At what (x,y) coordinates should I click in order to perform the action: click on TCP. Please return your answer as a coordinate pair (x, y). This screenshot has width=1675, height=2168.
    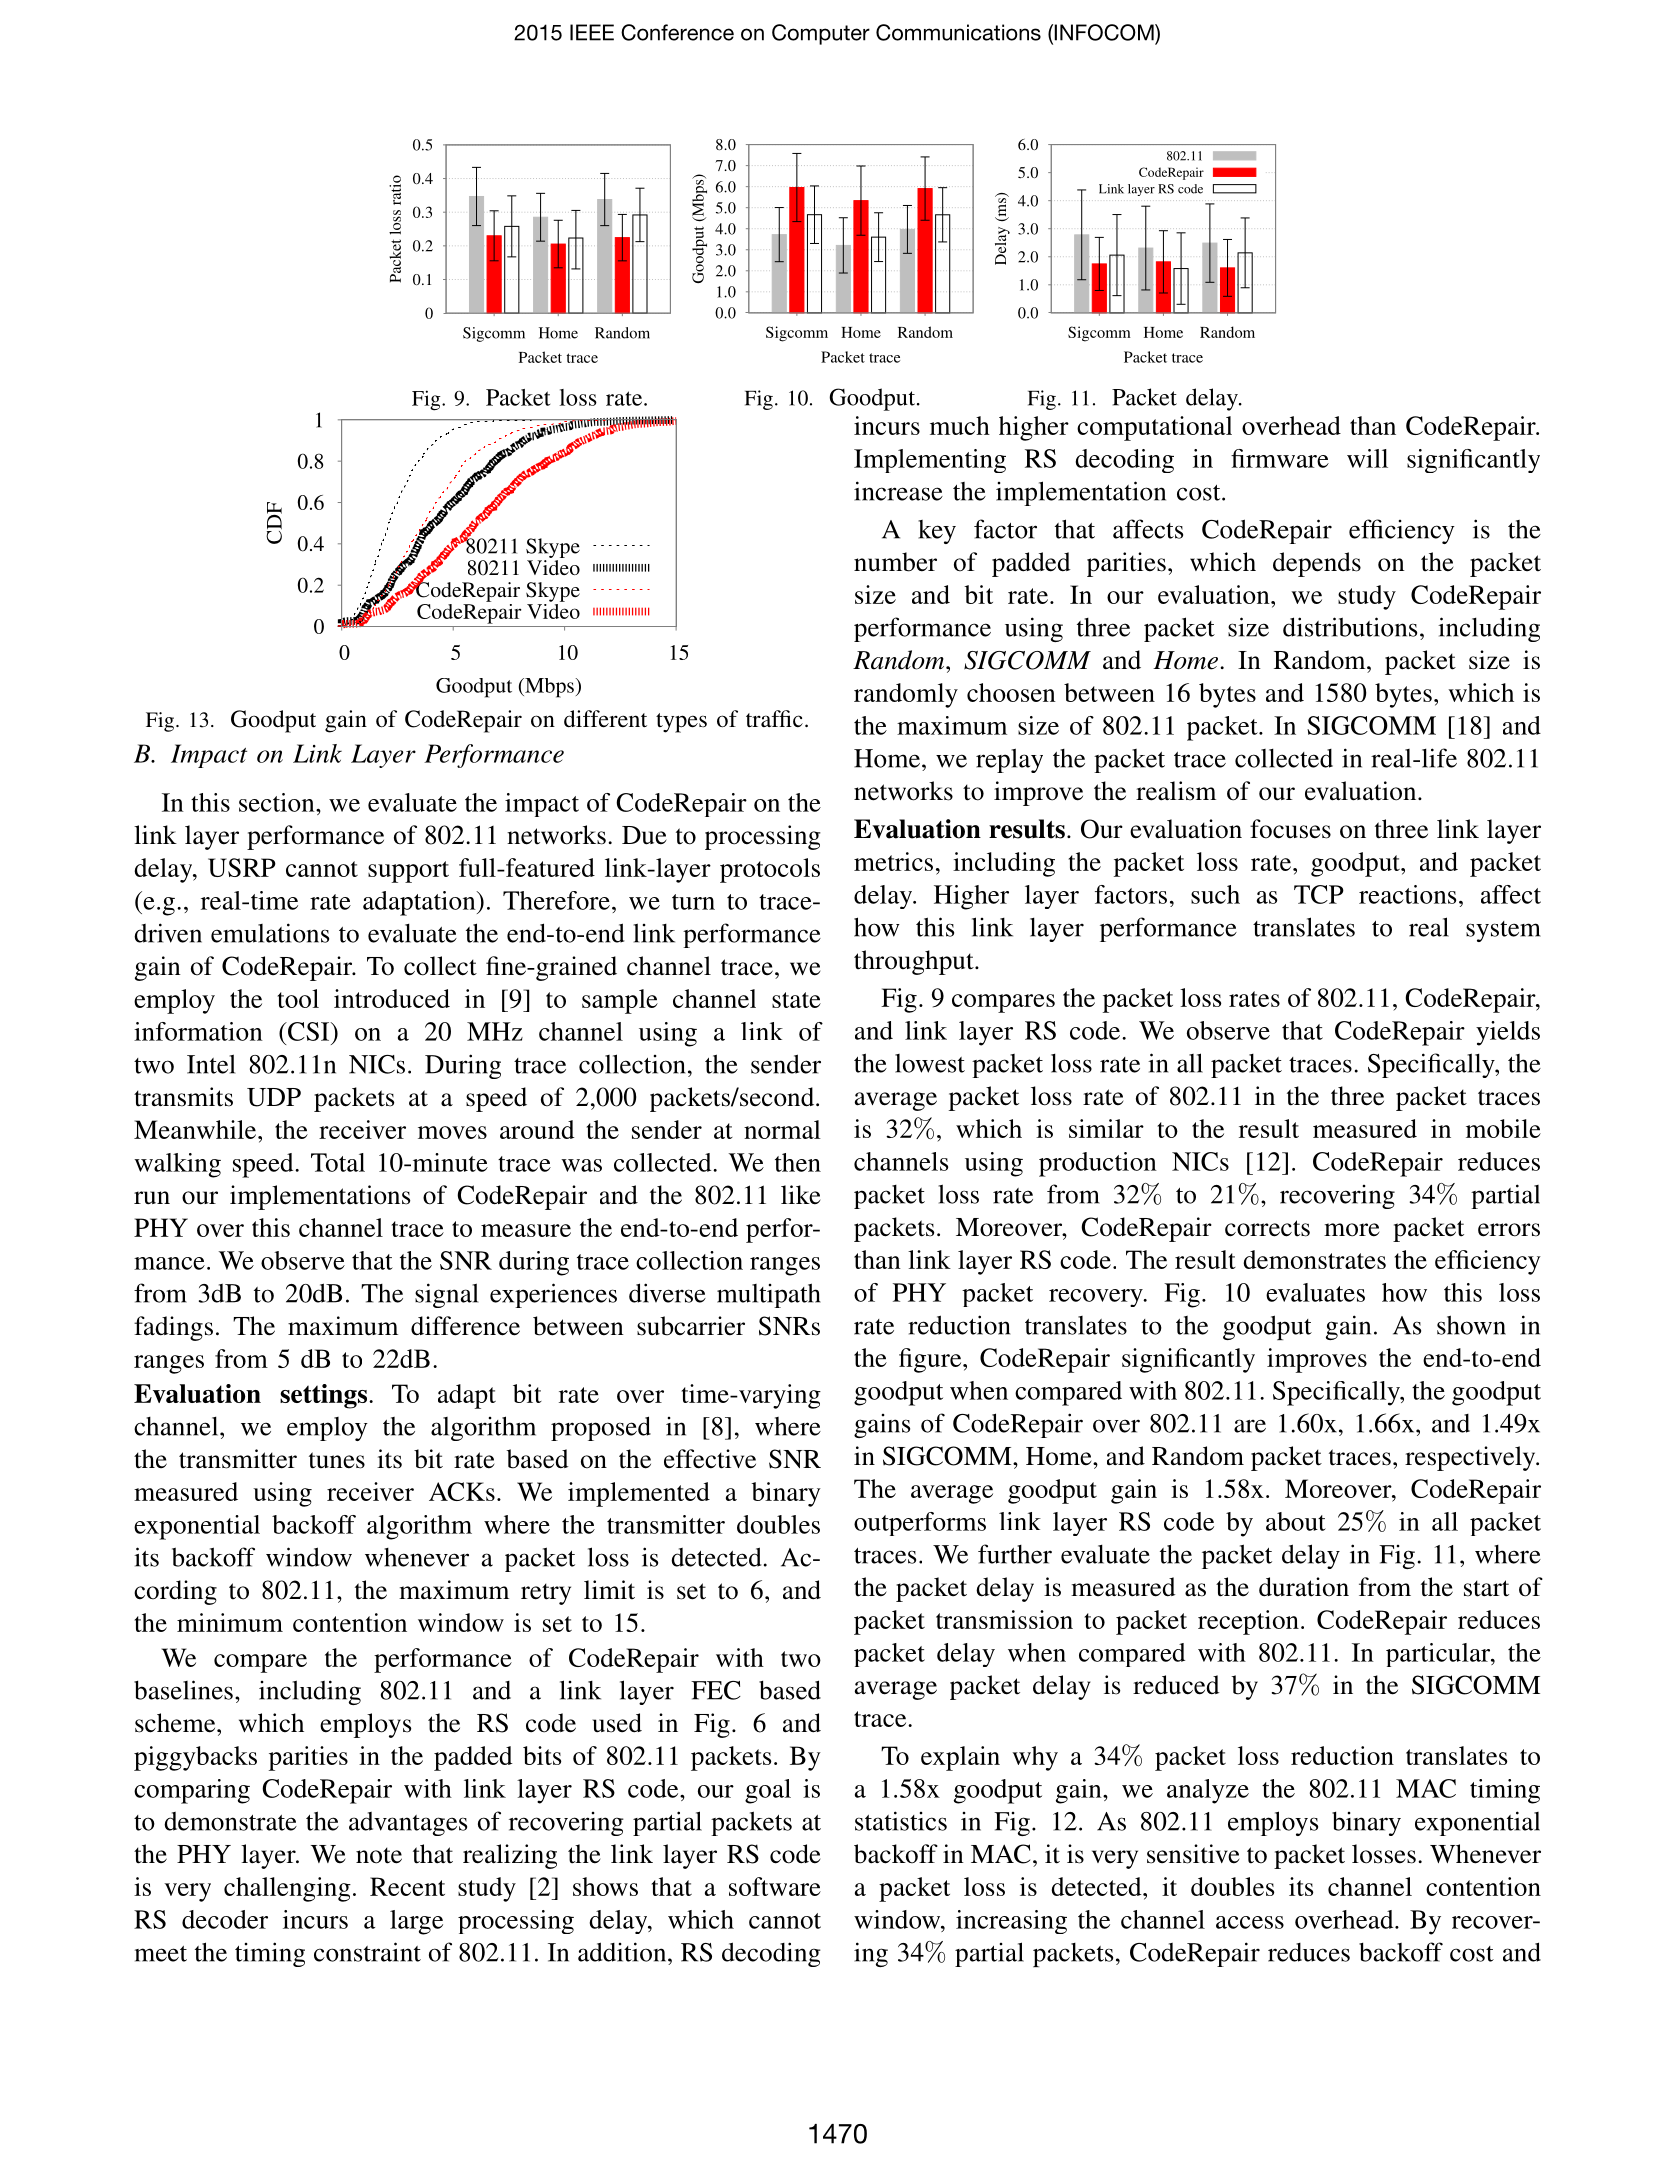
    Looking at the image, I should click on (1319, 894).
